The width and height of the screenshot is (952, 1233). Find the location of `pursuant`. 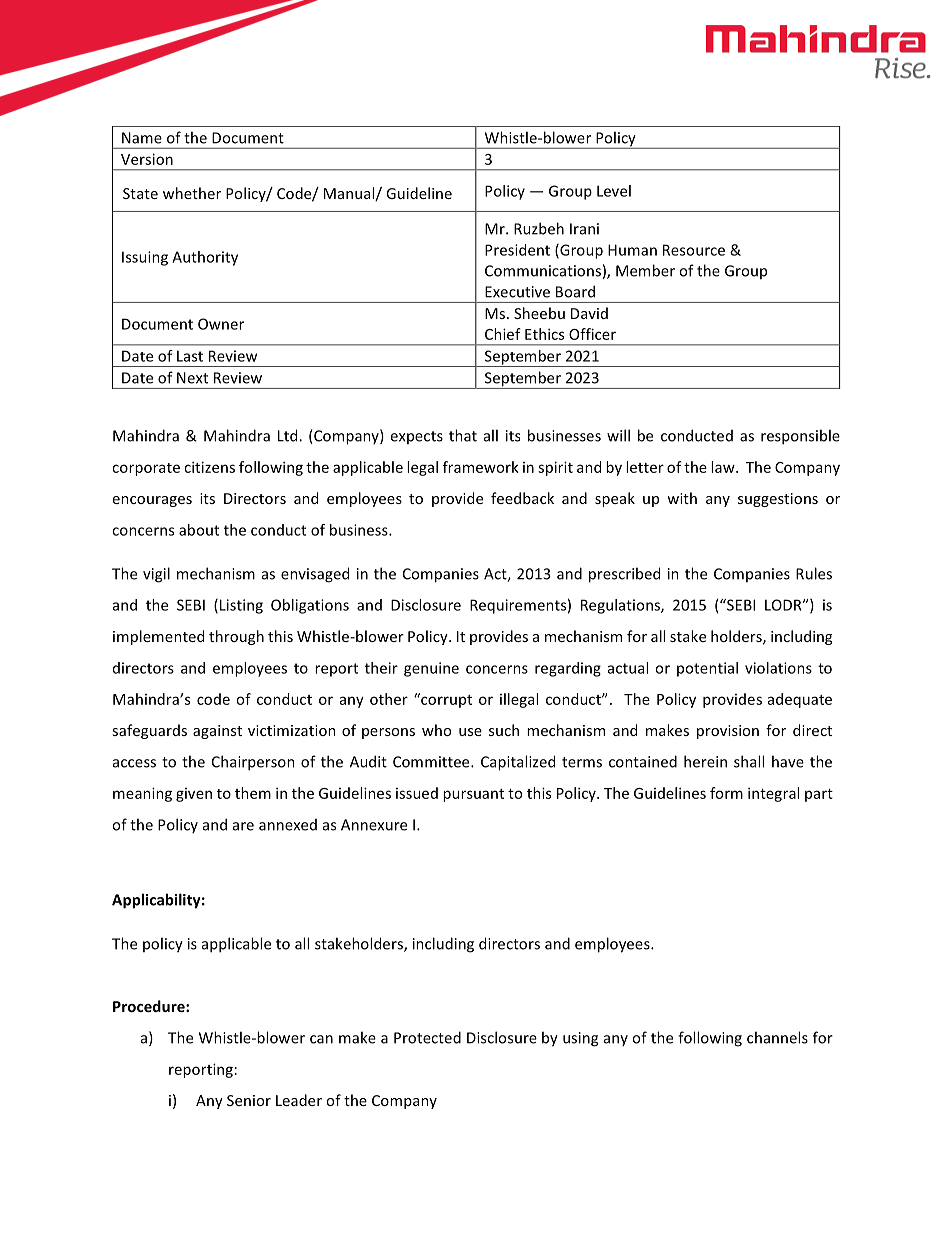

pursuant is located at coordinates (473, 795).
